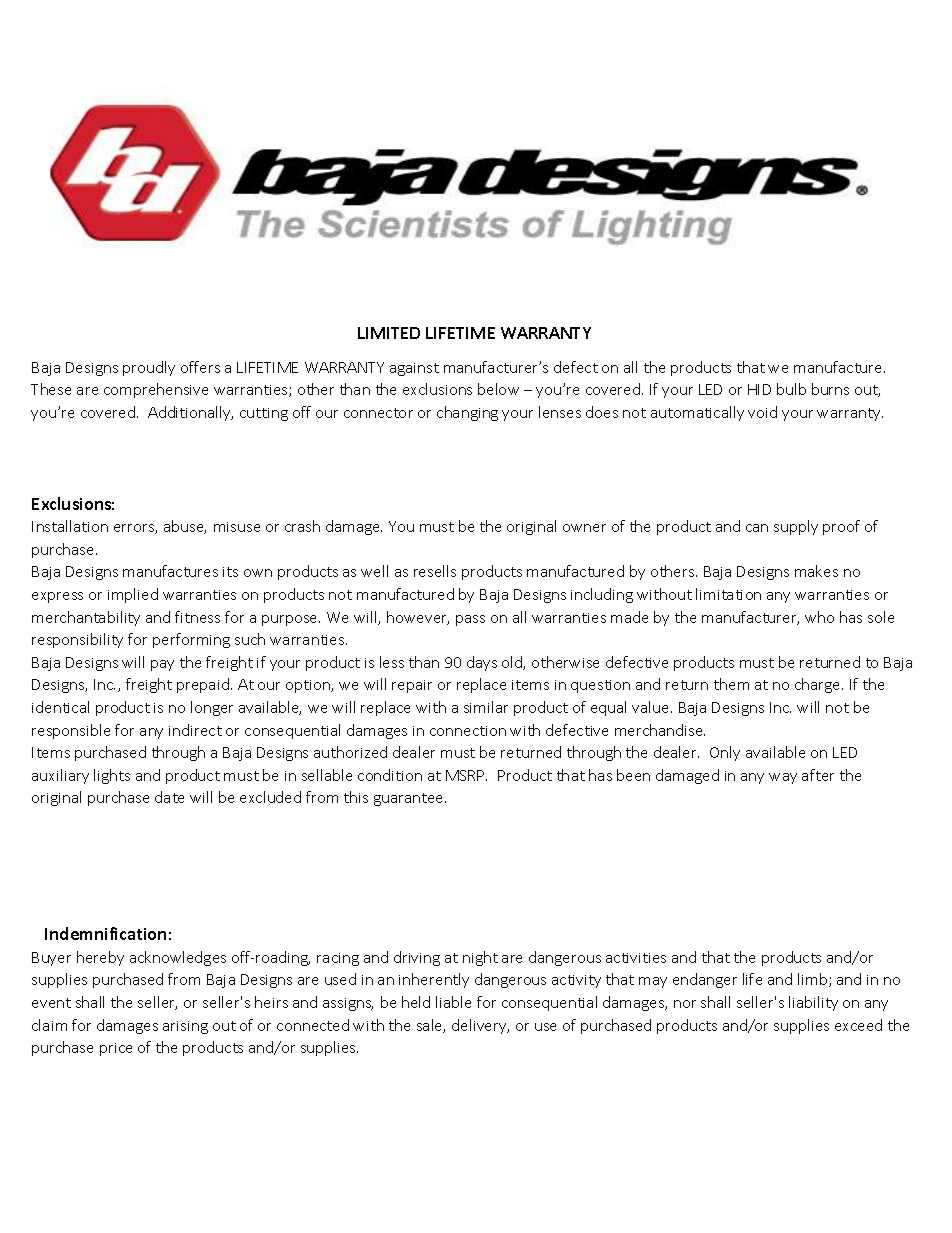 The image size is (952, 1233). What do you see at coordinates (374, 571) in the screenshot?
I see `well` at bounding box center [374, 571].
